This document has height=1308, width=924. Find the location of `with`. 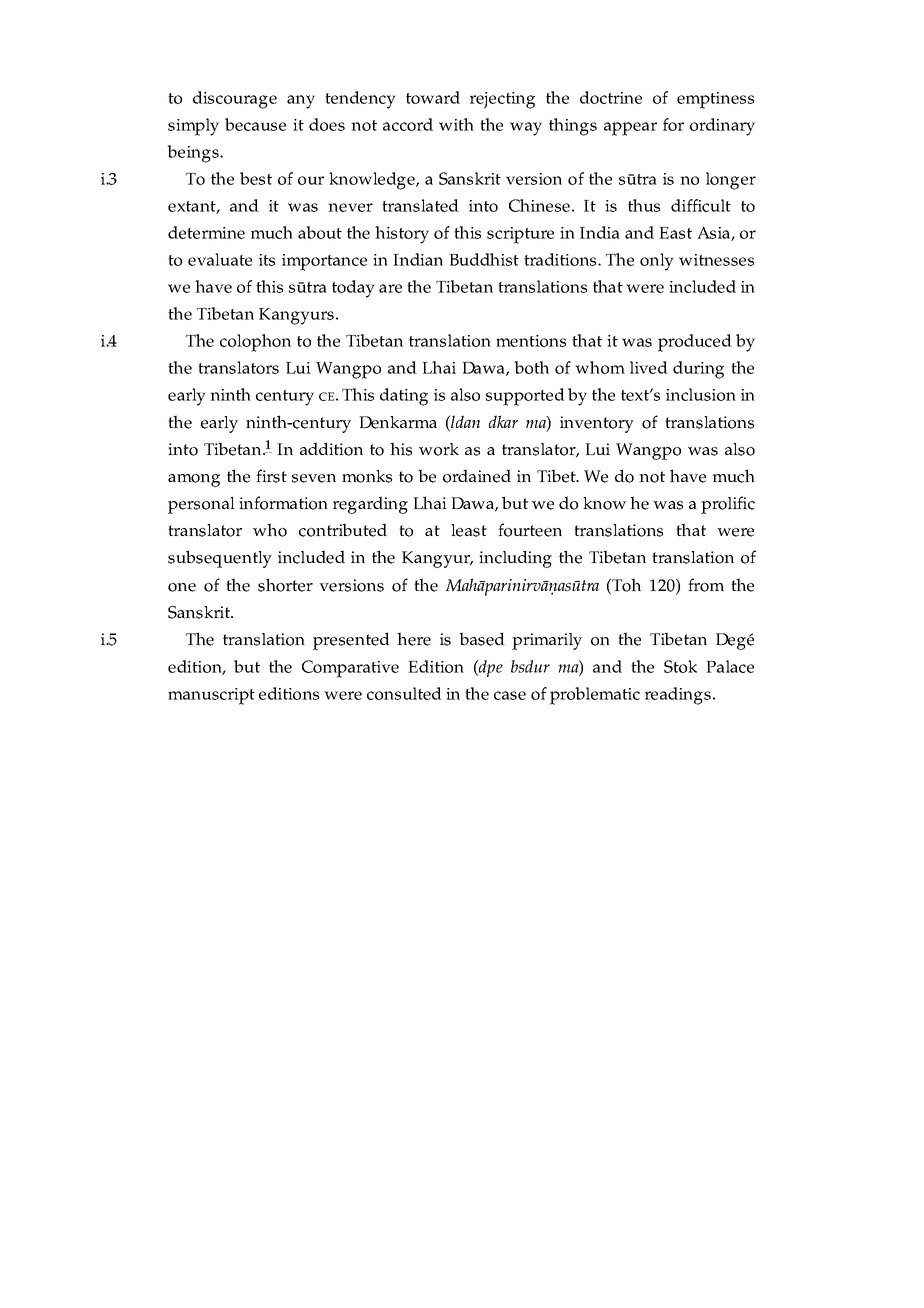

with is located at coordinates (456, 124).
